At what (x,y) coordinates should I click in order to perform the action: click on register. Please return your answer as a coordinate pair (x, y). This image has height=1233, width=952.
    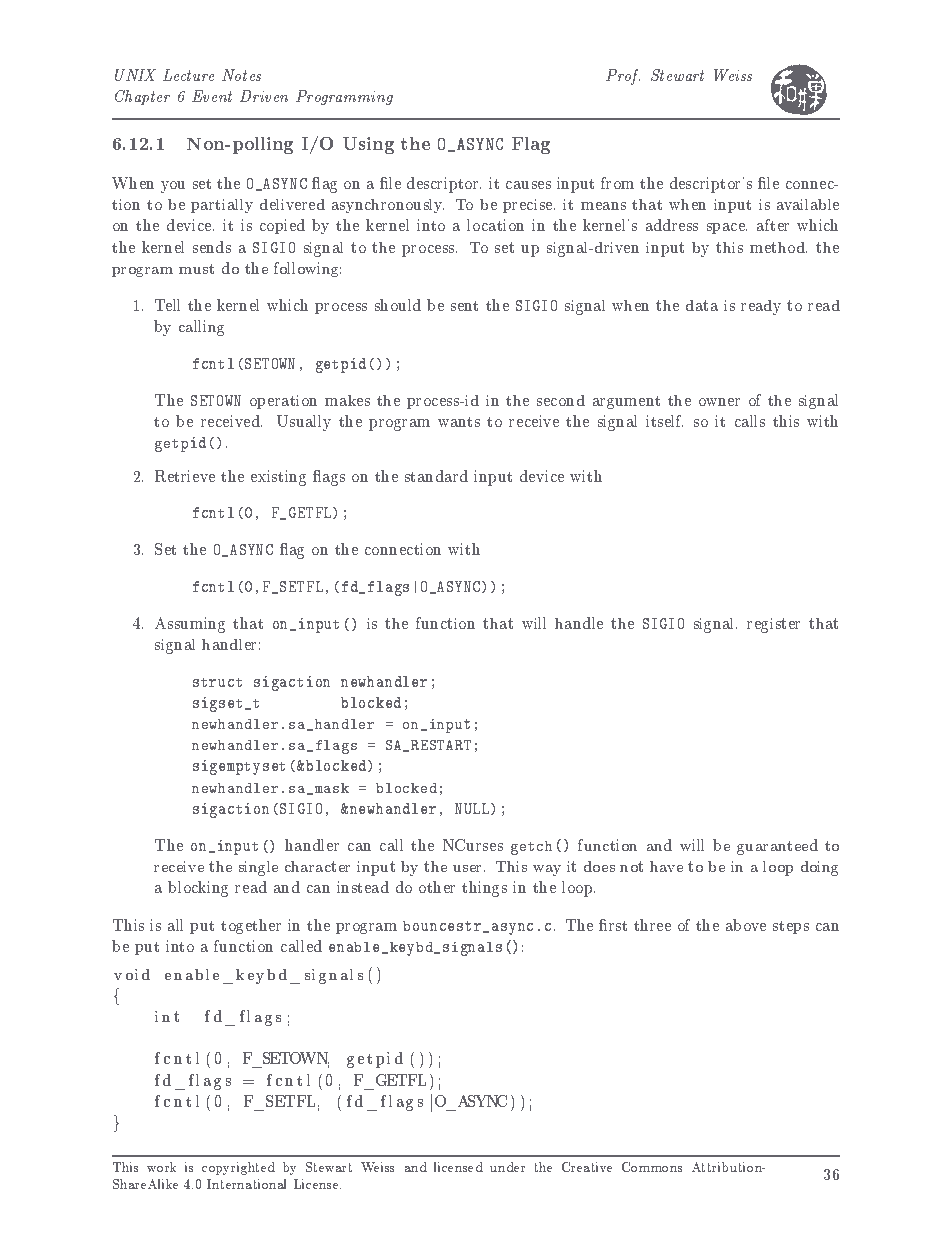
    Looking at the image, I should click on (773, 625).
